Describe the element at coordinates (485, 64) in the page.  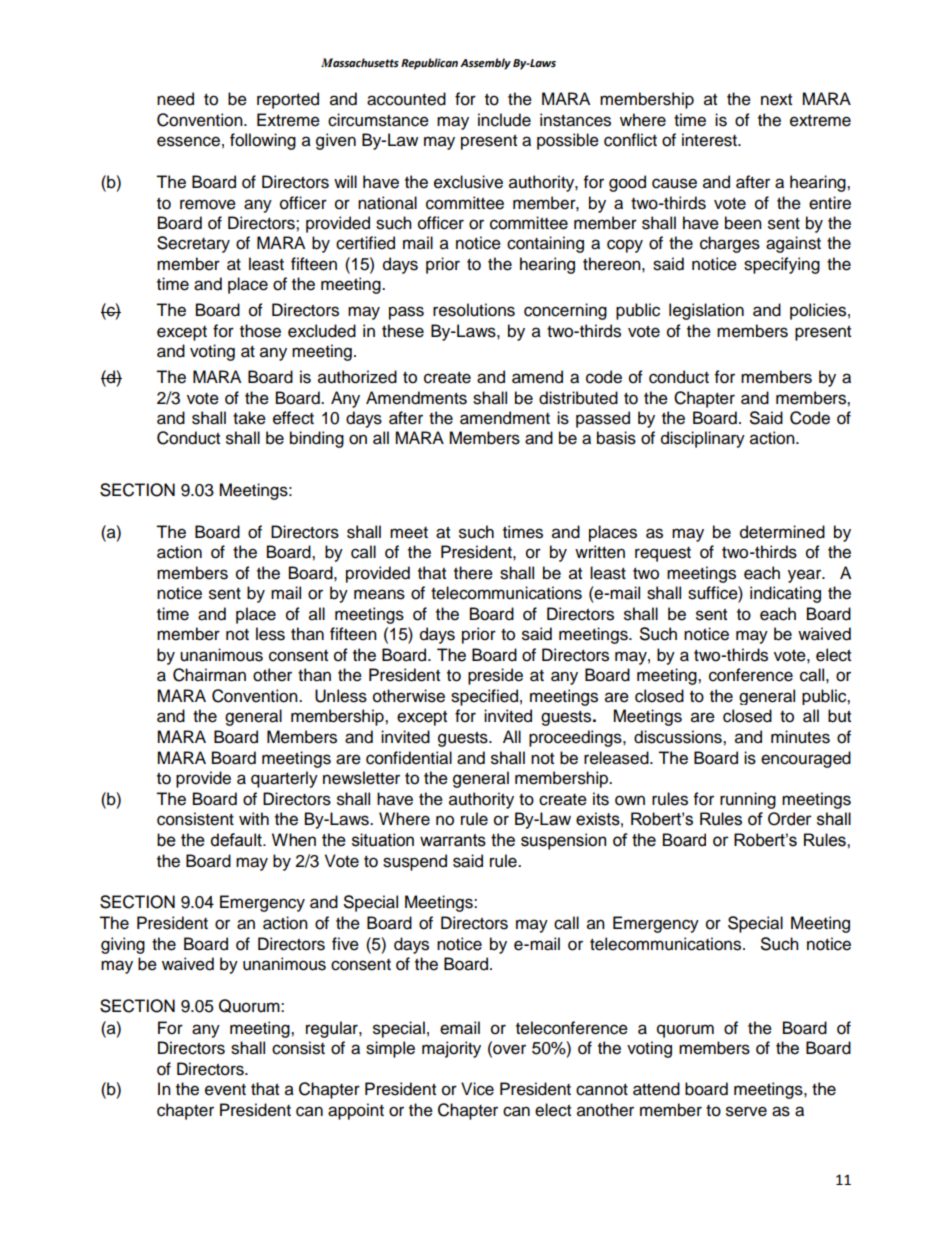
I see `Assembly` at that location.
